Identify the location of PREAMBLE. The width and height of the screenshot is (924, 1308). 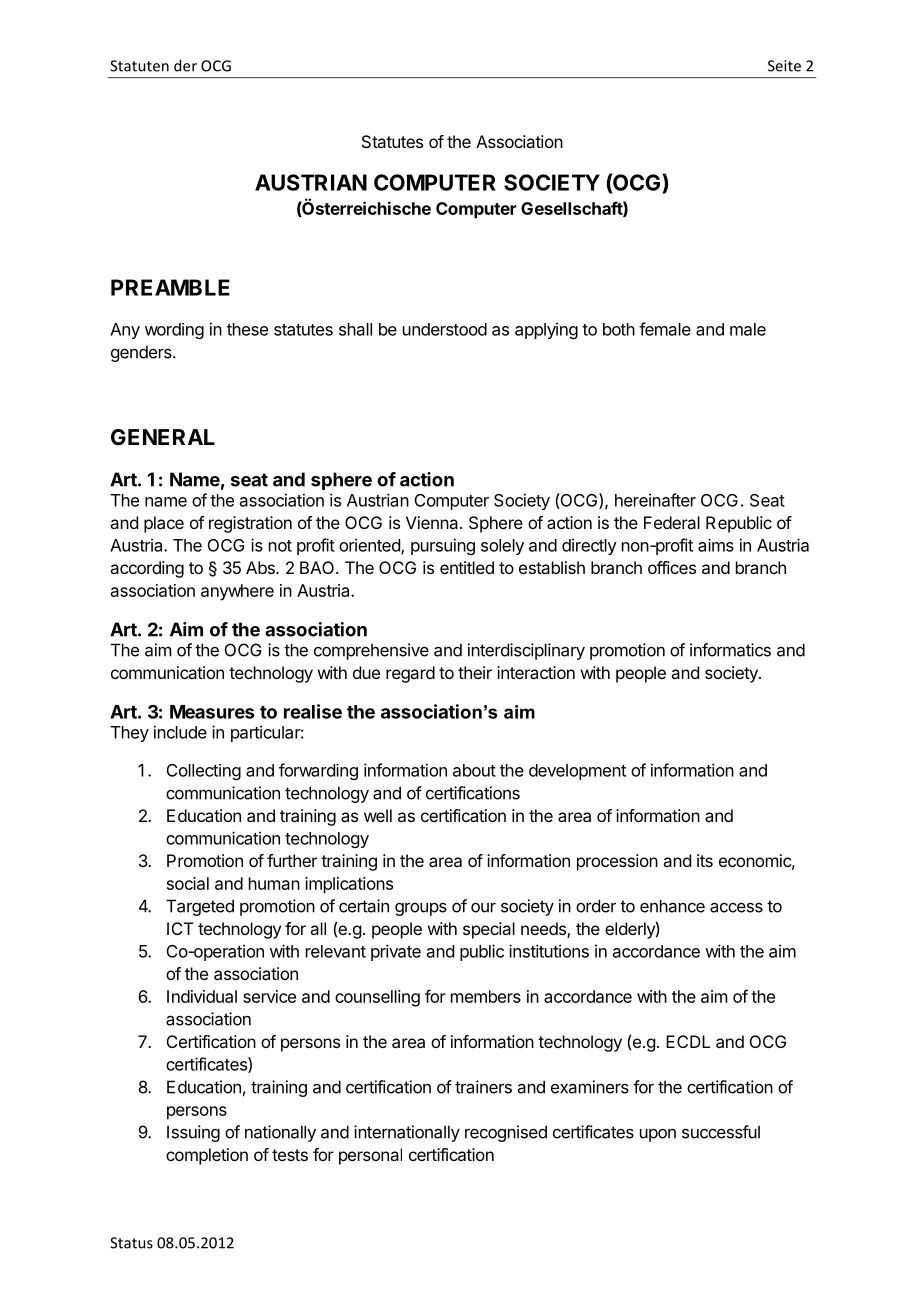
(170, 287).
